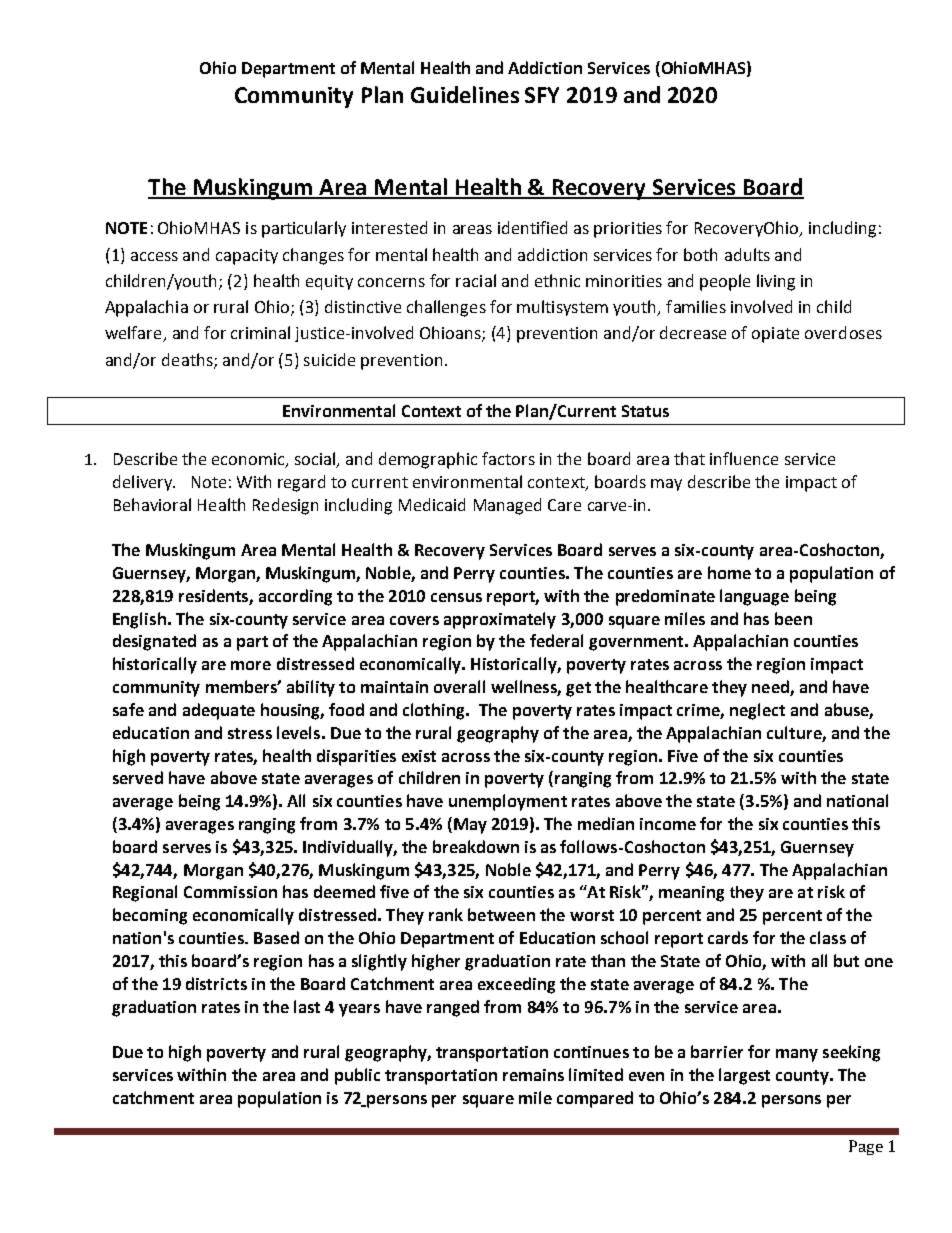 This document has height=1233, width=952. Describe the element at coordinates (757, 711) in the document. I see `neglect` at that location.
